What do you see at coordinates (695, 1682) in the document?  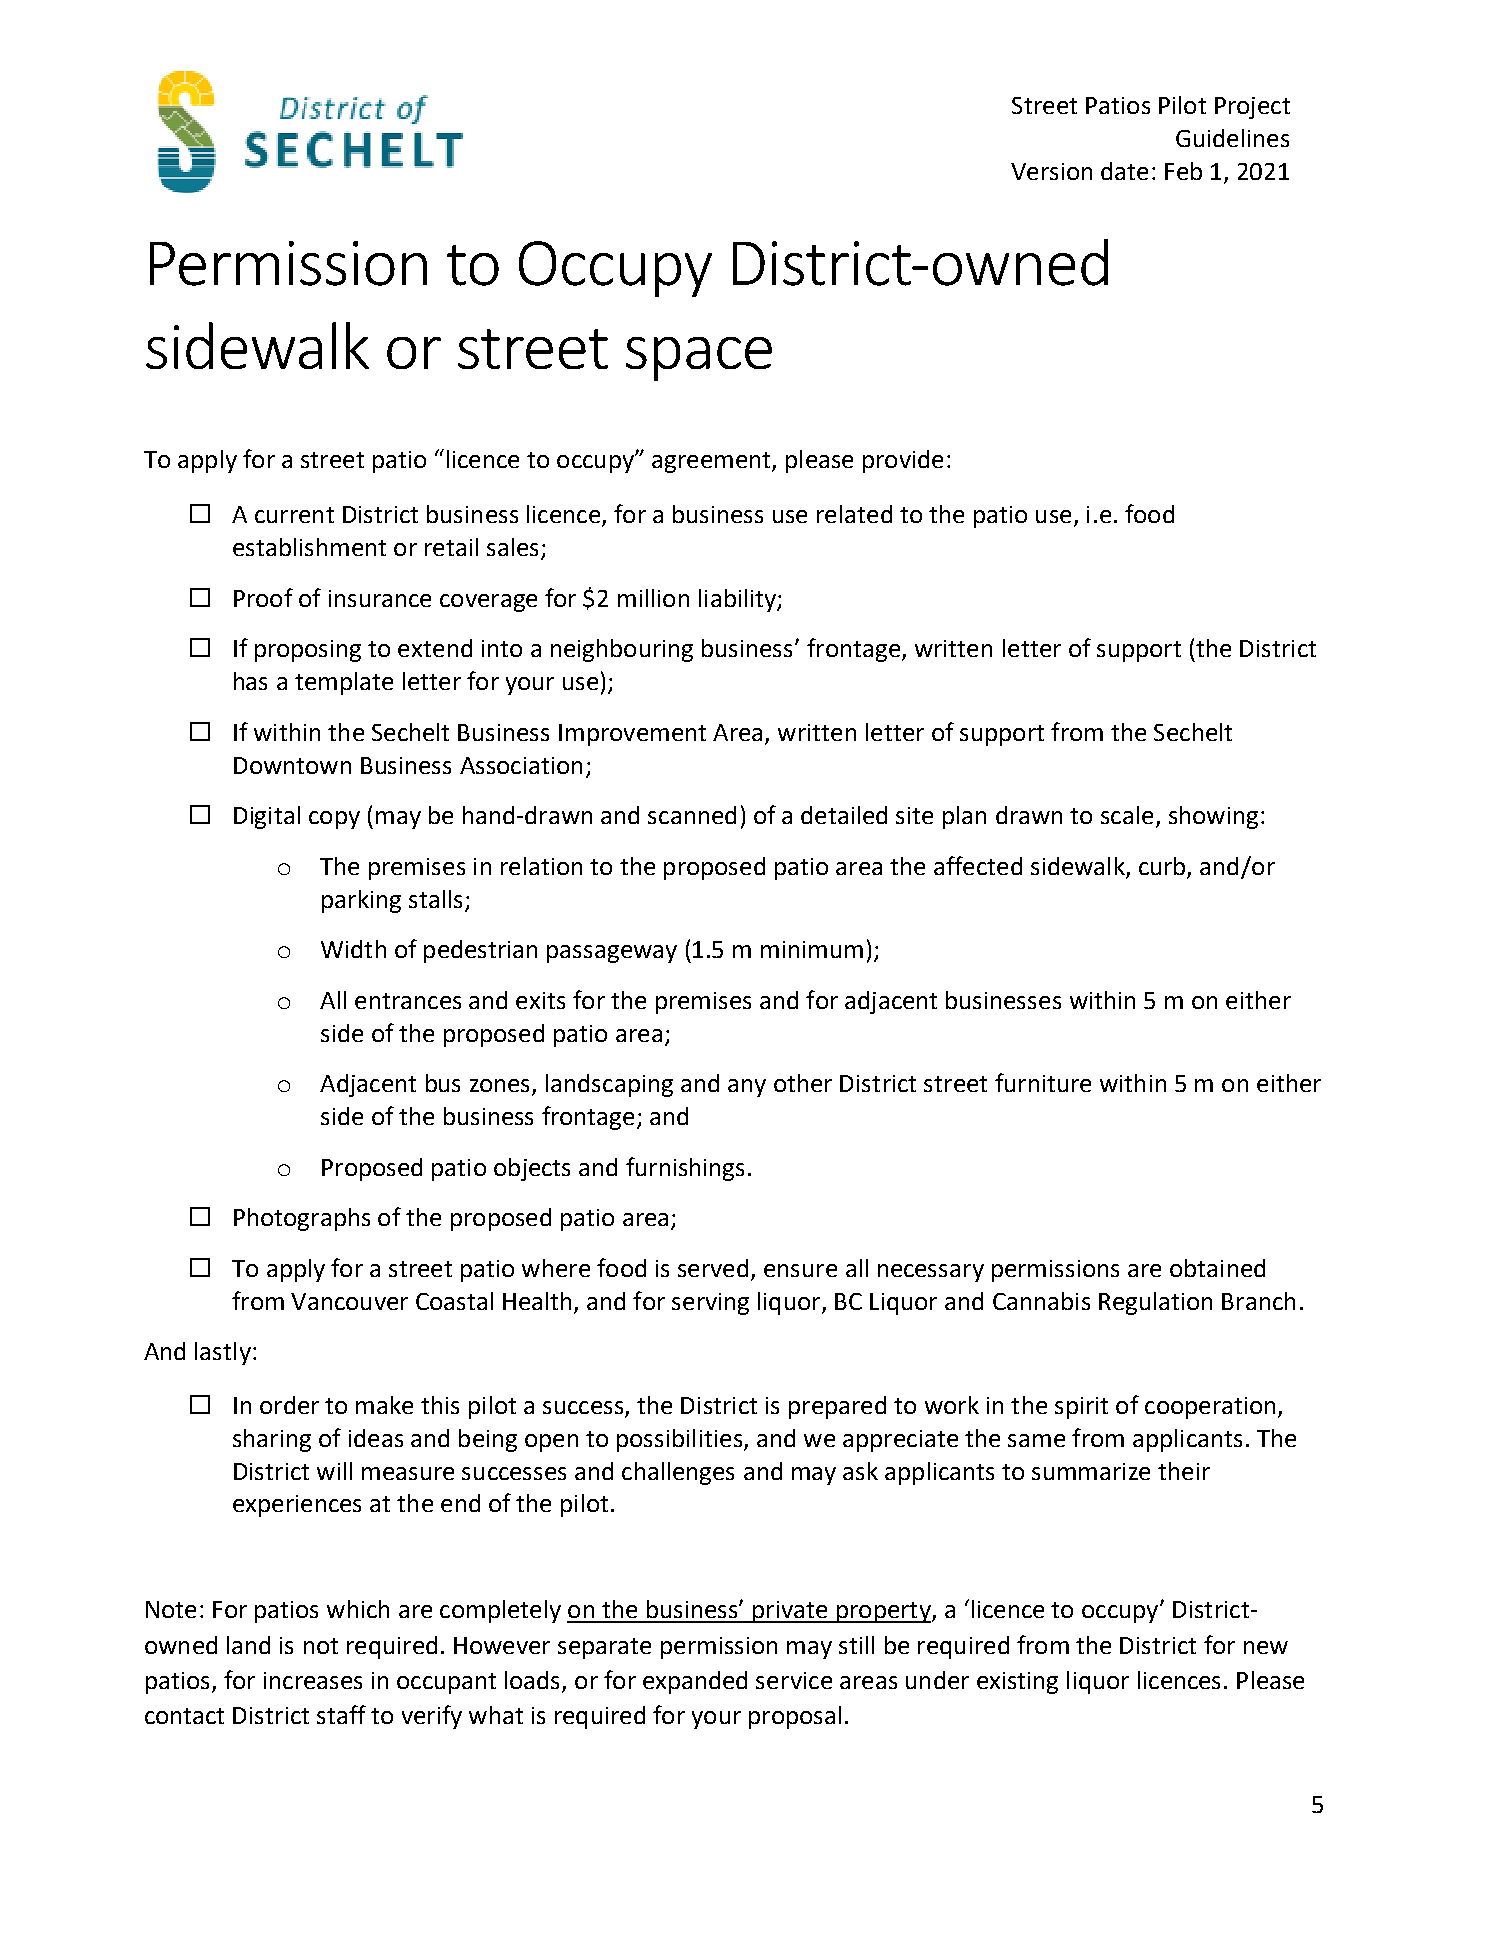 I see `expanded` at bounding box center [695, 1682].
